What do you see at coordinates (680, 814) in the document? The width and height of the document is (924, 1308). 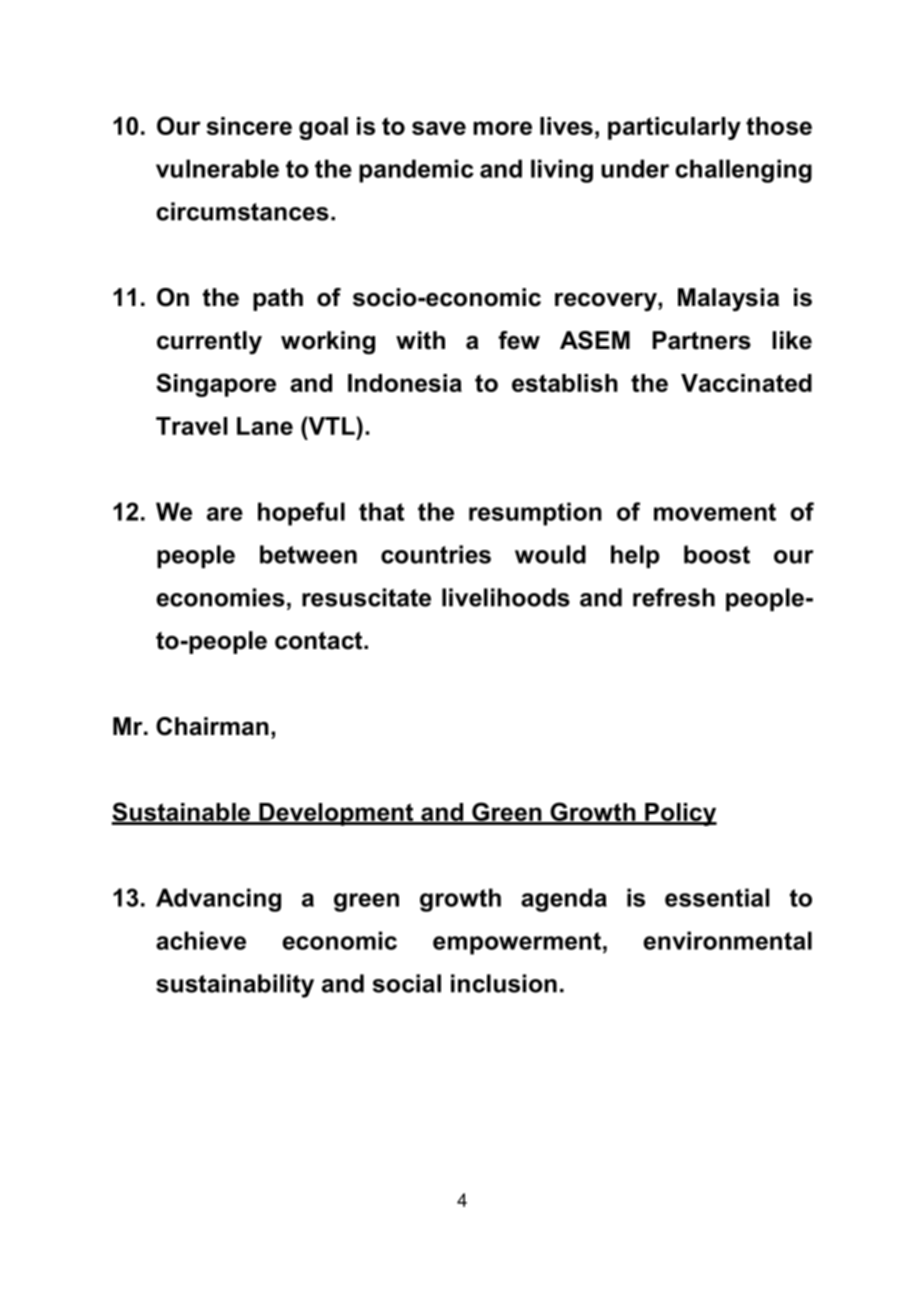 I see `Policy` at bounding box center [680, 814].
